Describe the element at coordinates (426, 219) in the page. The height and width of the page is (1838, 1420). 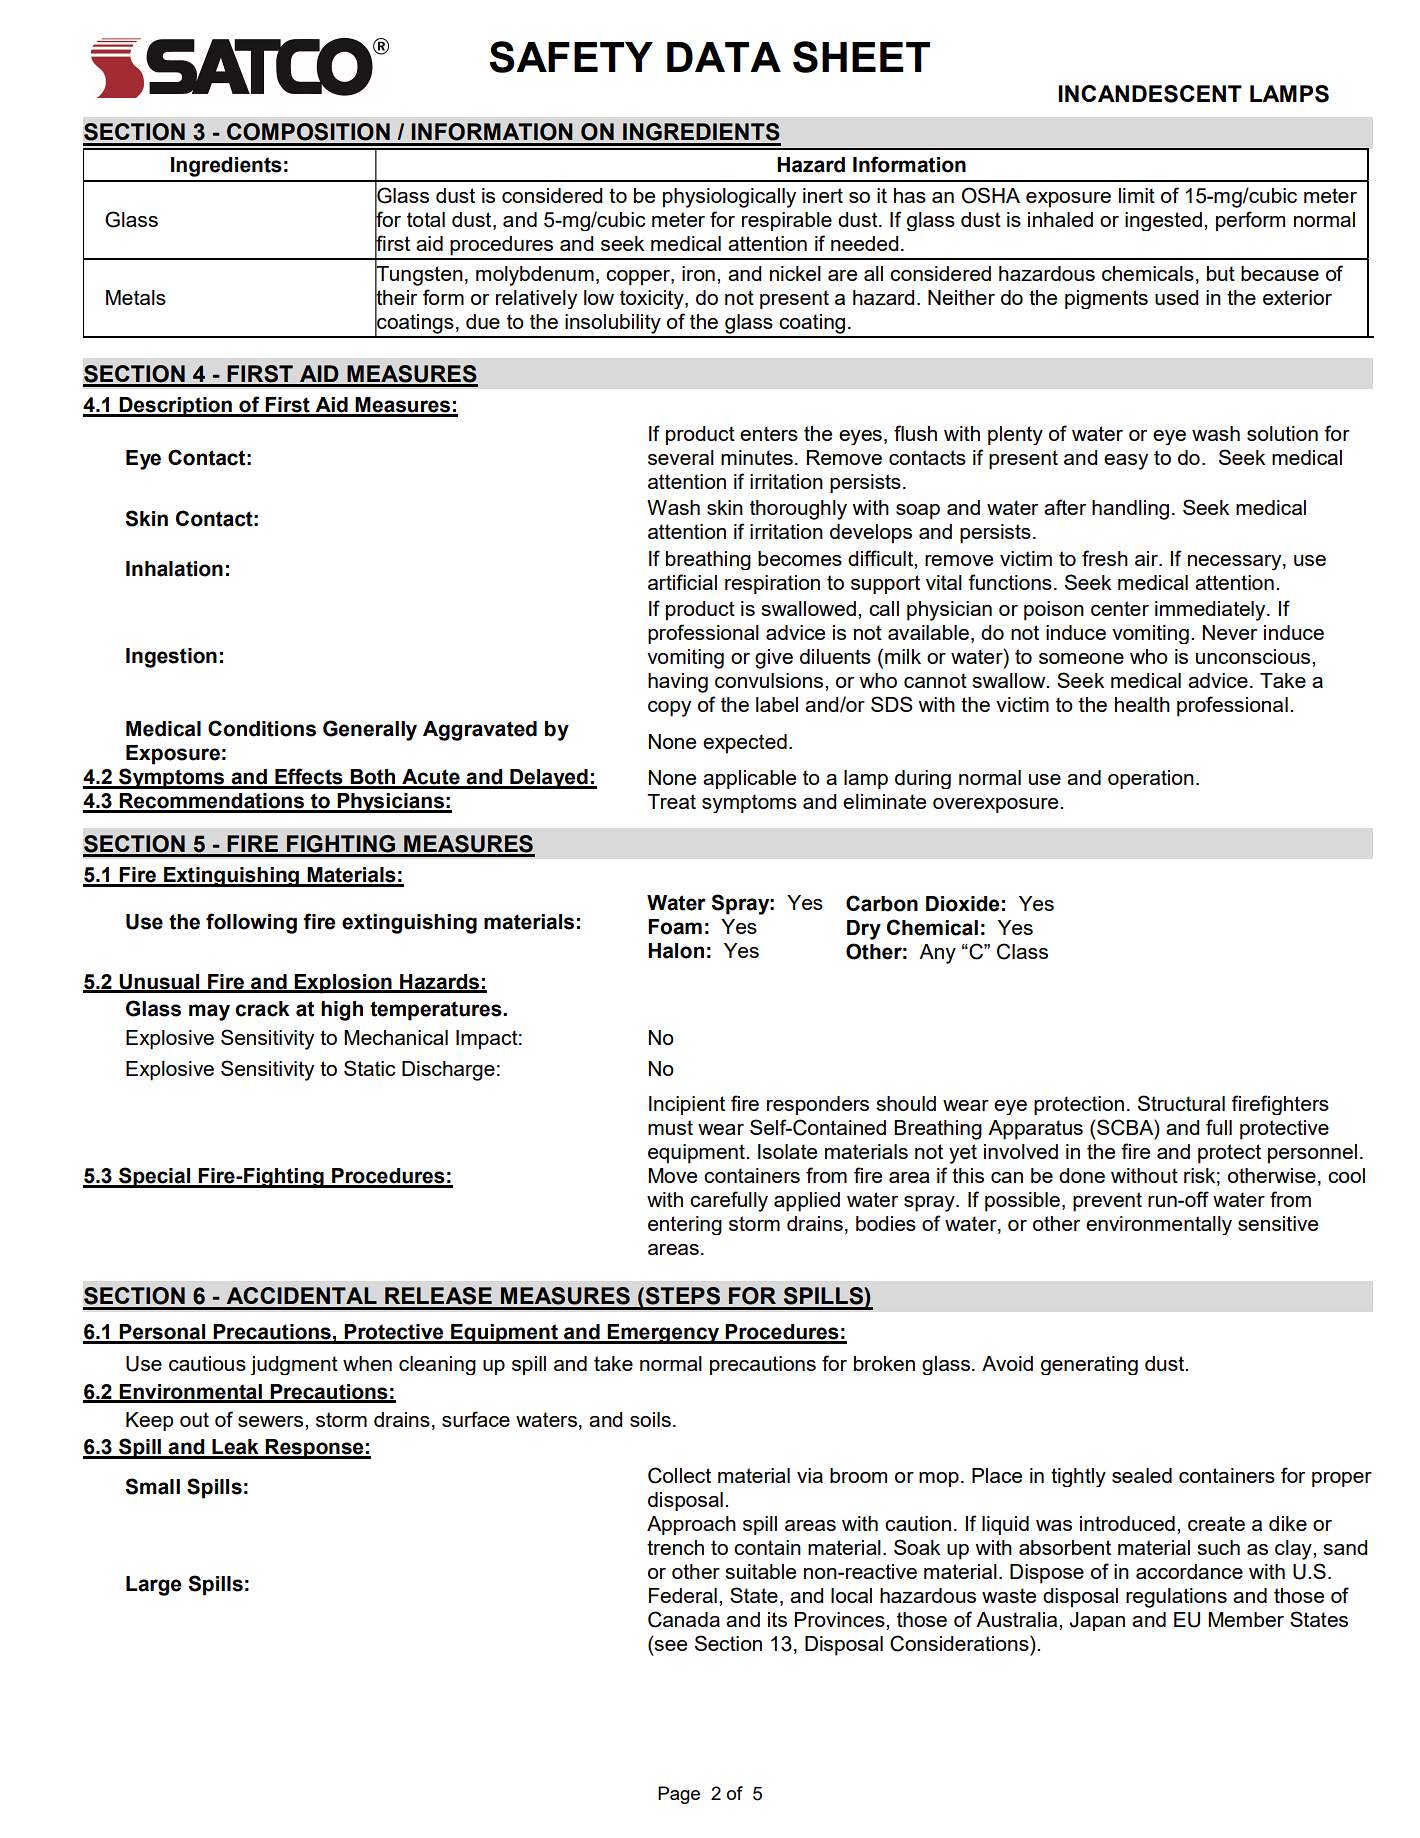
I see `total` at that location.
